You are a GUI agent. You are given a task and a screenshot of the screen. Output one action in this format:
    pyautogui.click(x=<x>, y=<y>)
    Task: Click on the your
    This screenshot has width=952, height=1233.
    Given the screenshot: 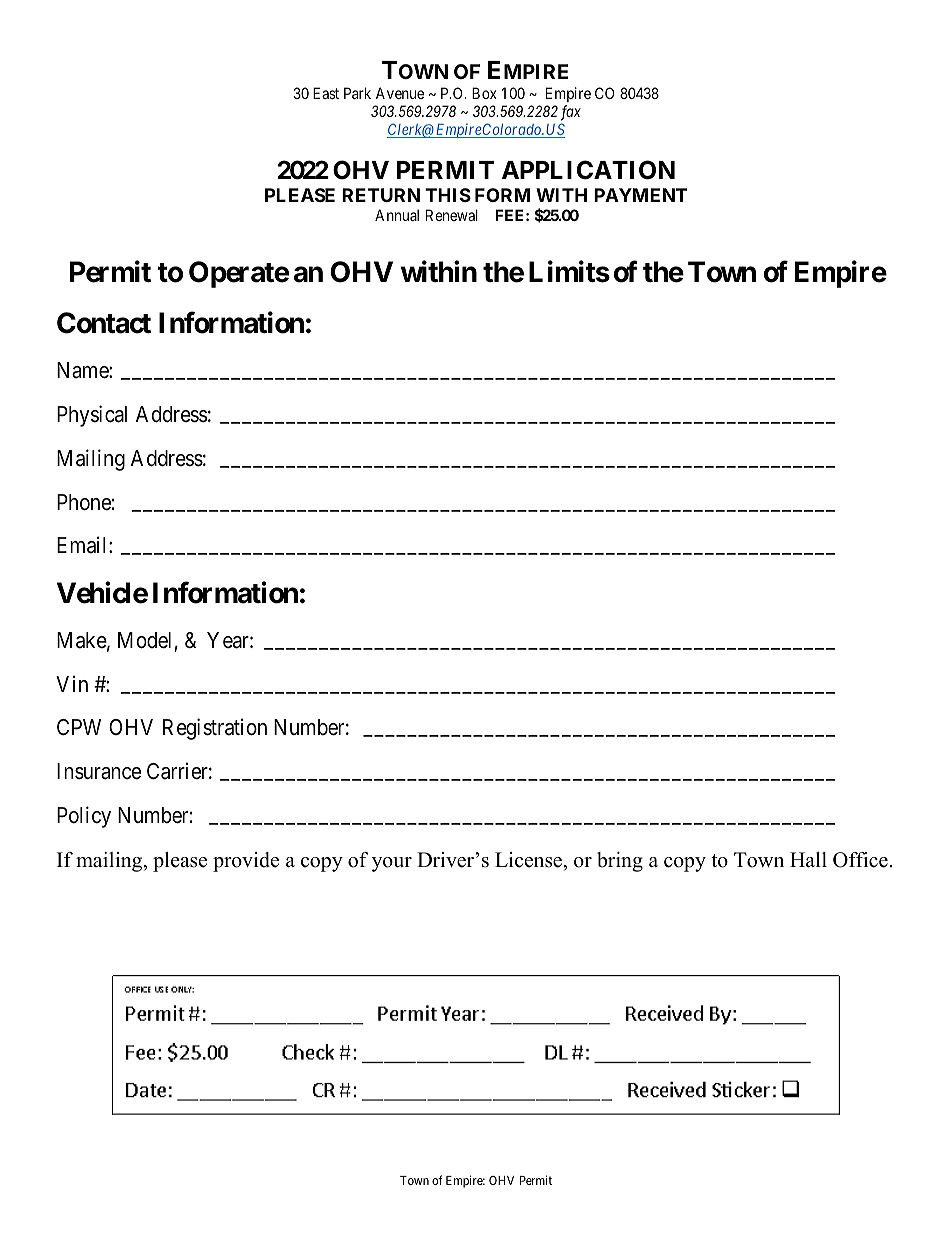 What is the action you would take?
    pyautogui.click(x=392, y=864)
